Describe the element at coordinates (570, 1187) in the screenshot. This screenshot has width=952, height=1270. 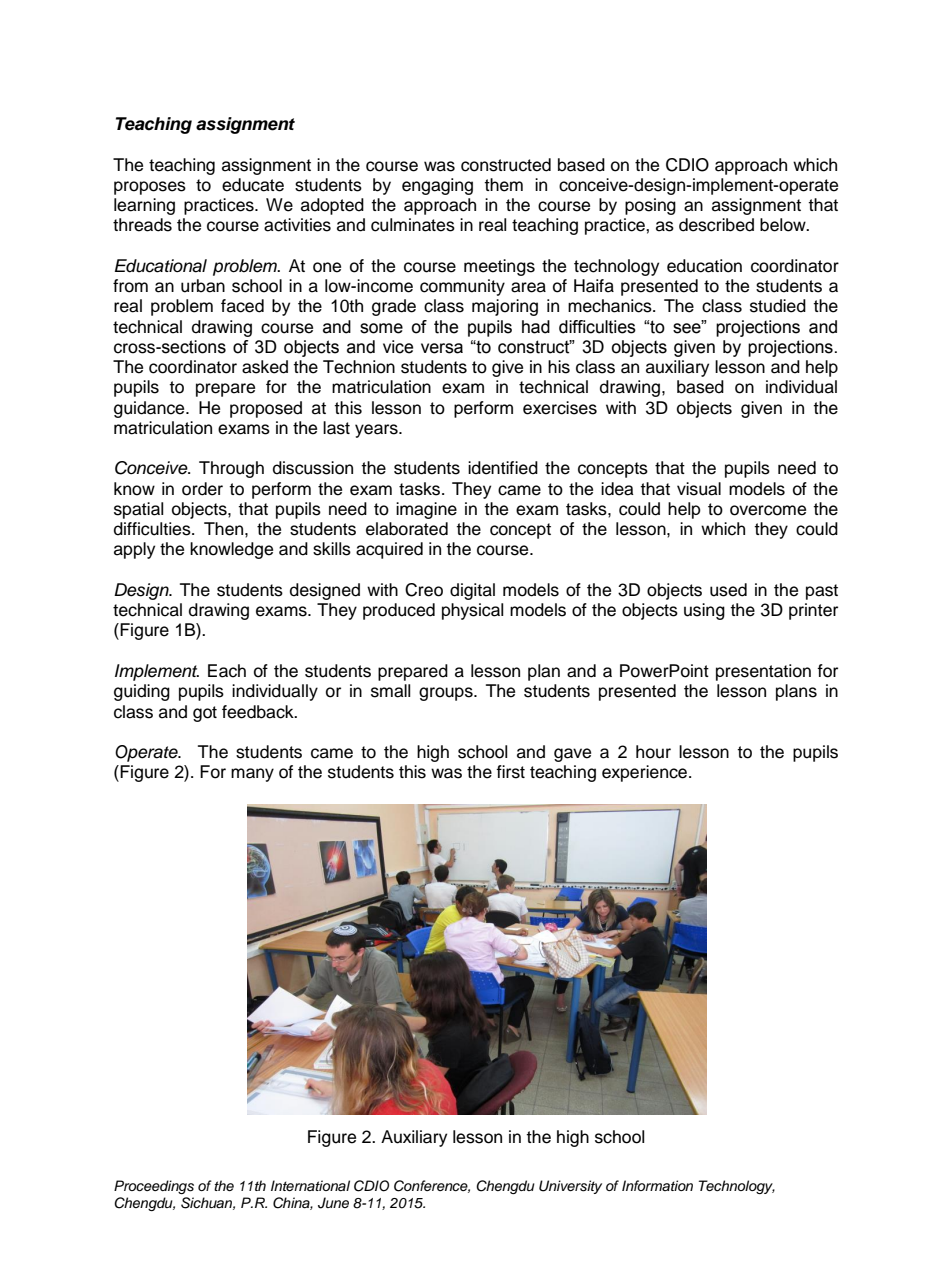
I see `University` at that location.
